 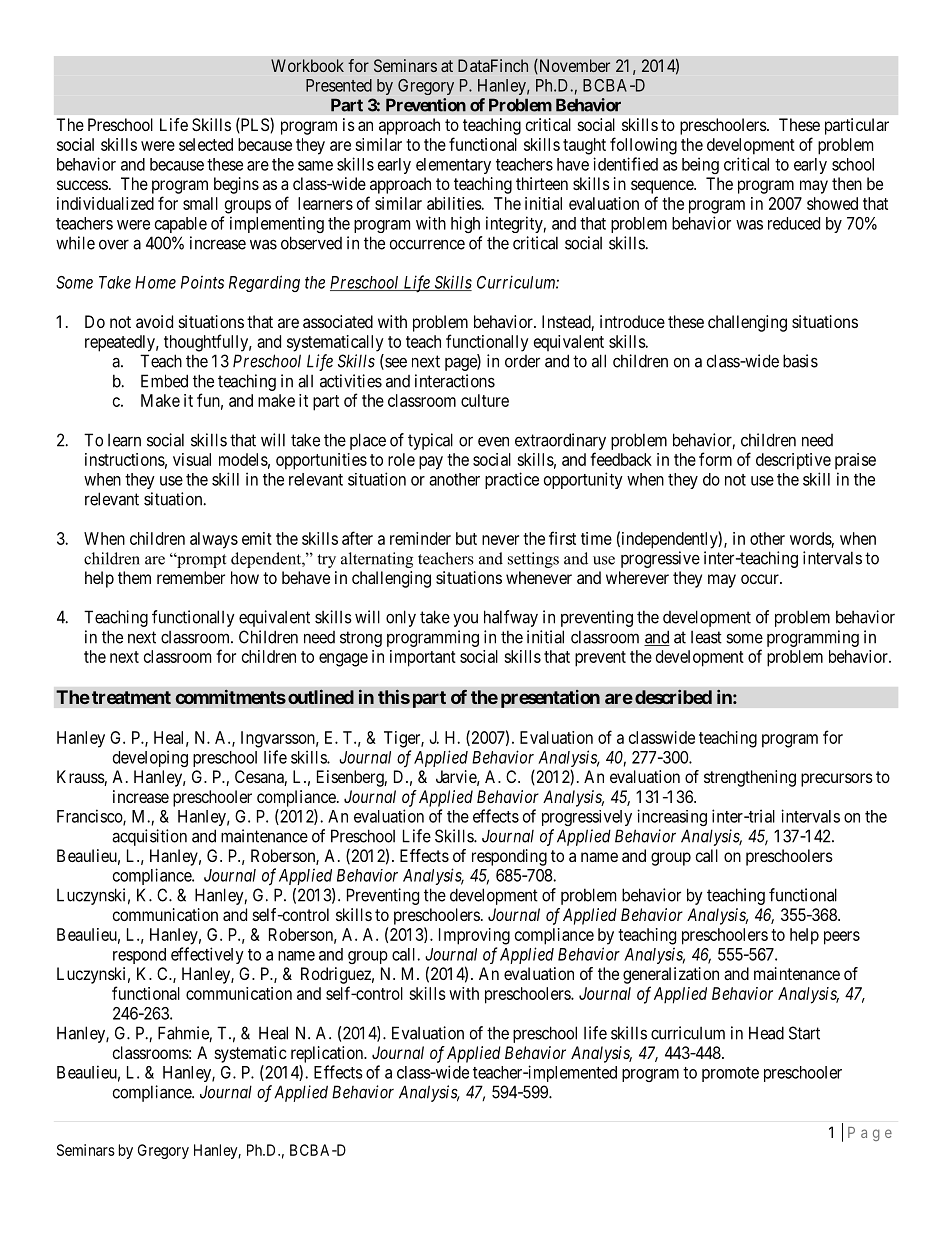 What do you see at coordinates (700, 165) in the document?
I see `being` at bounding box center [700, 165].
